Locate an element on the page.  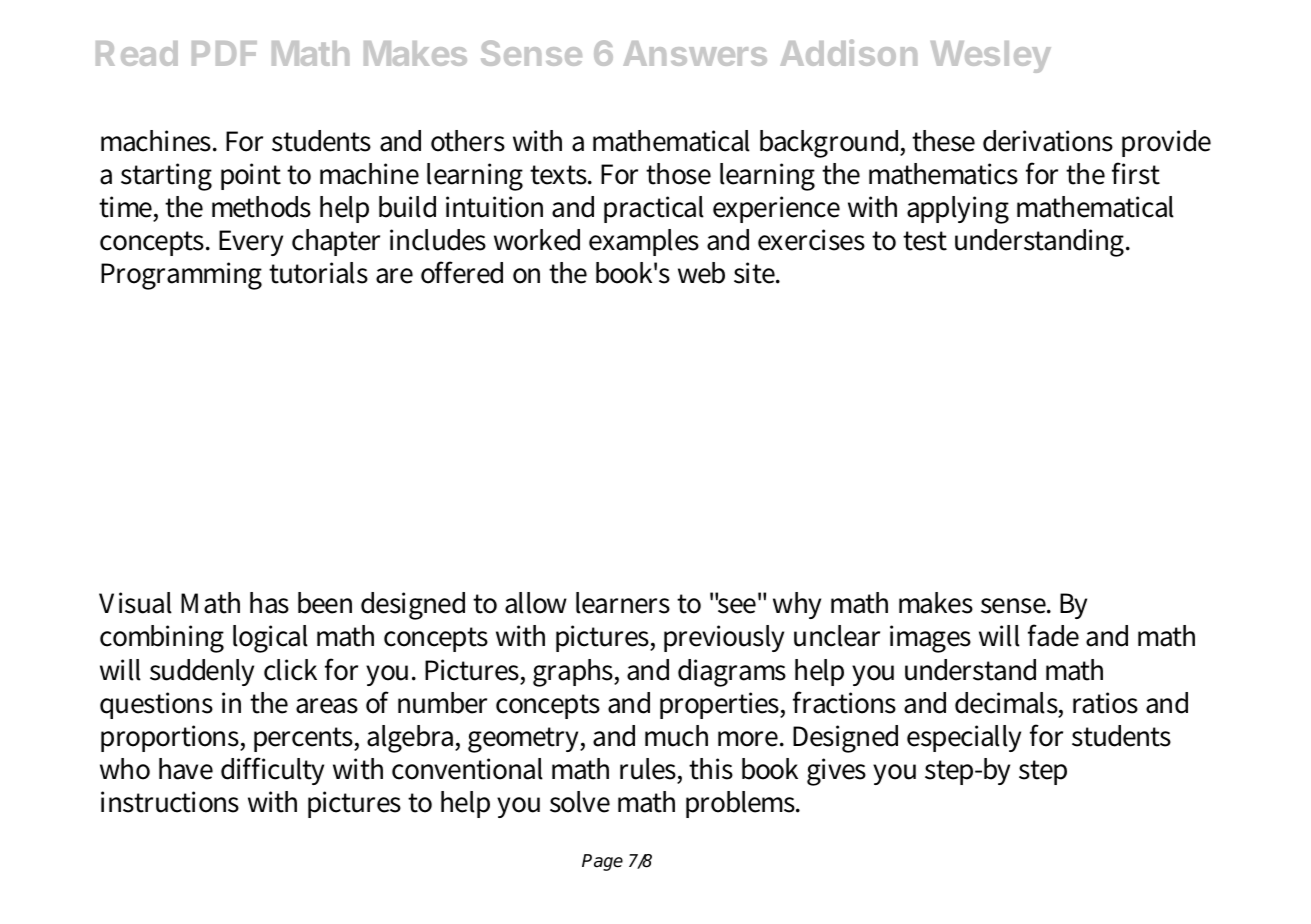
Wesley is located at coordinates (991, 57).
